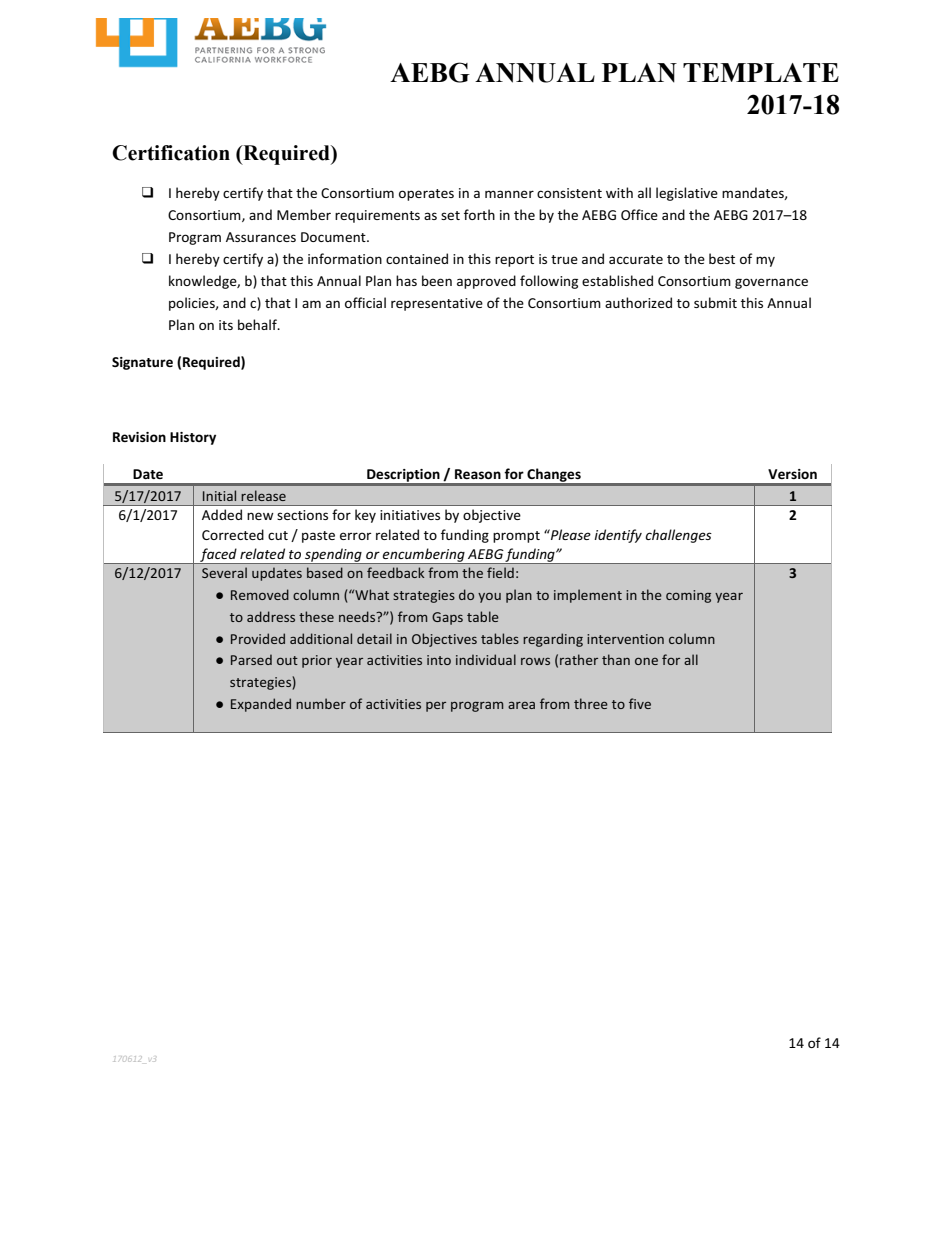 This page has height=1233, width=952. What do you see at coordinates (171, 153) in the page?
I see `Certification` at bounding box center [171, 153].
